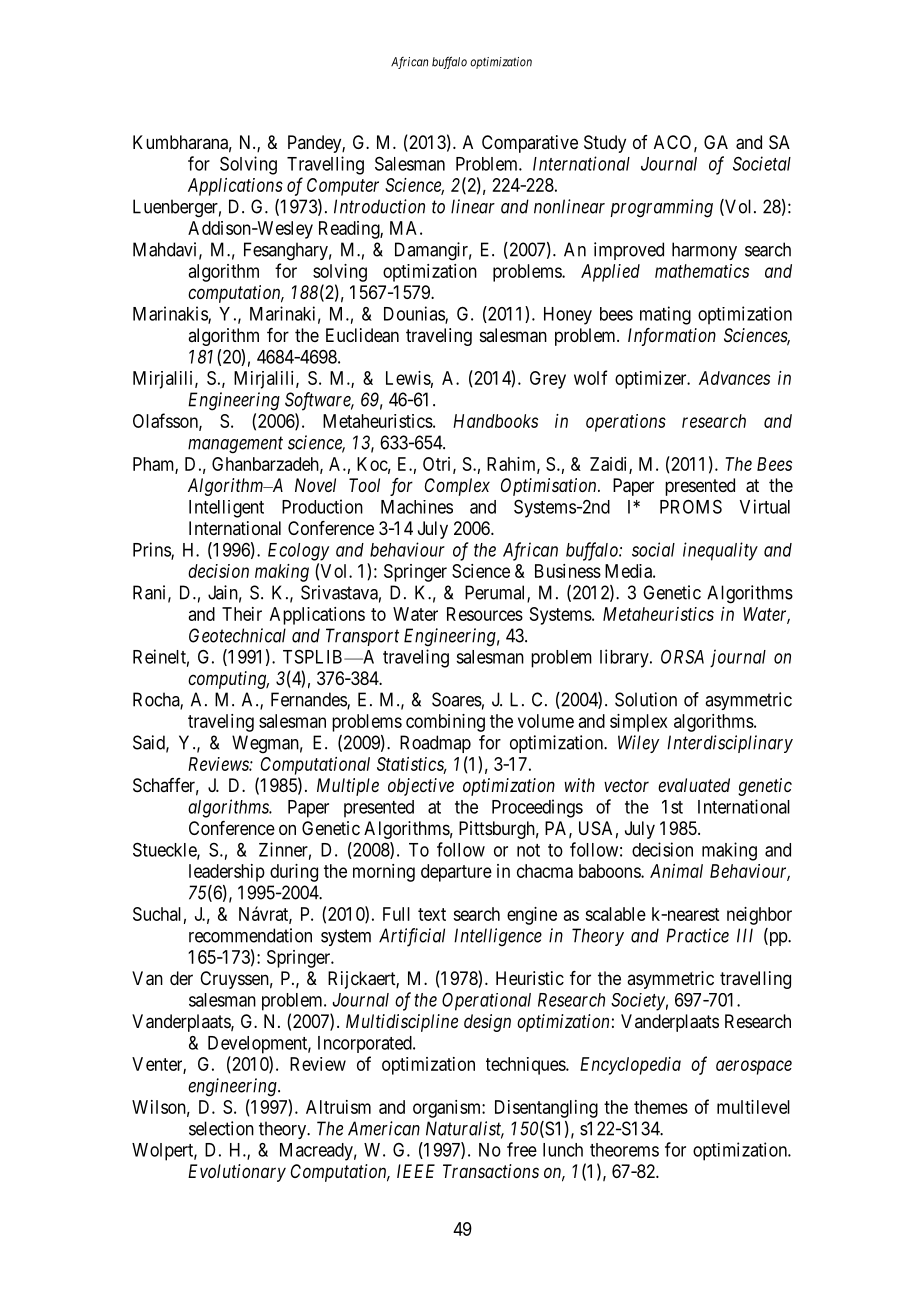 The width and height of the screenshot is (924, 1308). Describe the element at coordinates (661, 1107) in the screenshot. I see `themes` at that location.
